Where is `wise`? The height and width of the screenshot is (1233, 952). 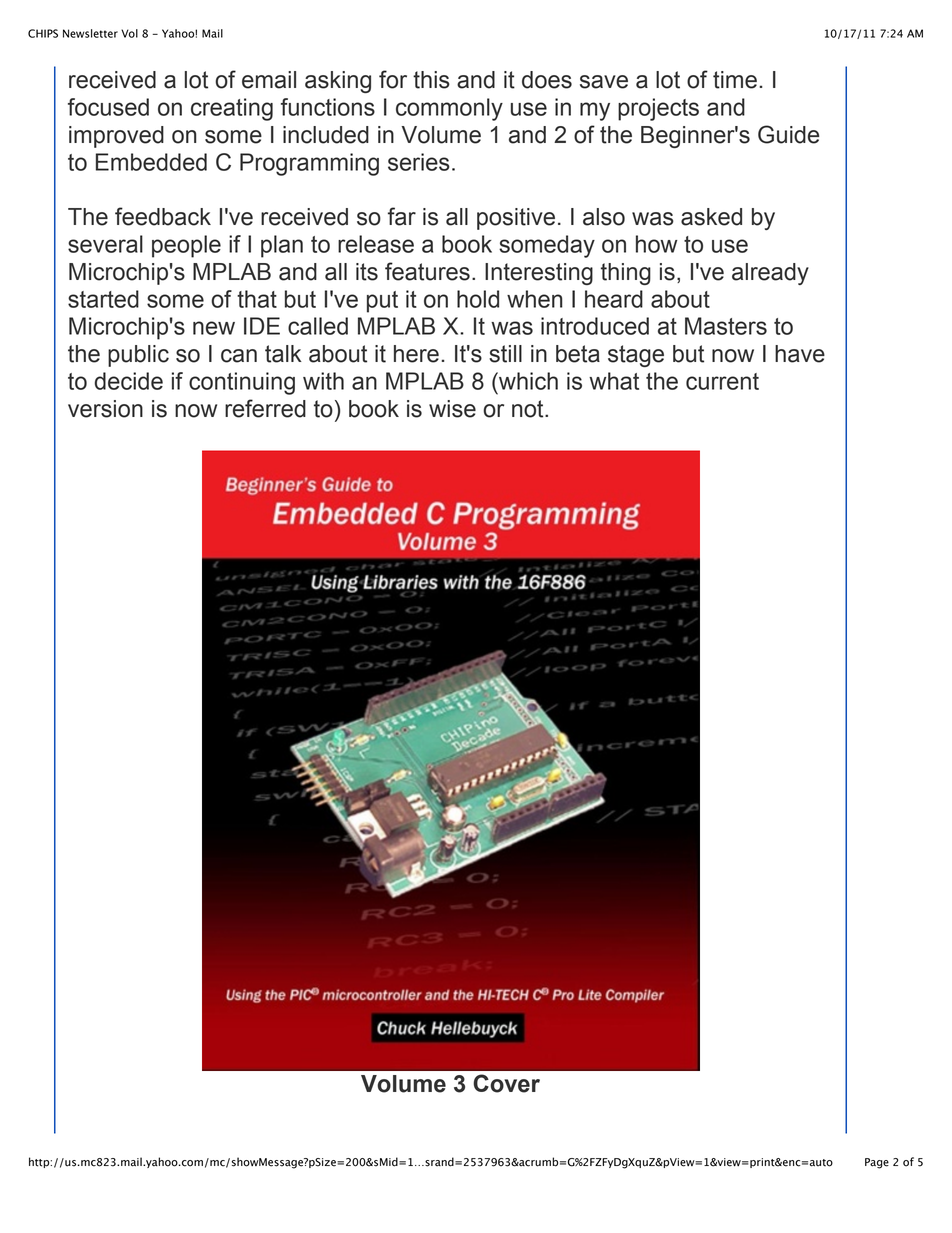
wise is located at coordinates (452, 409).
